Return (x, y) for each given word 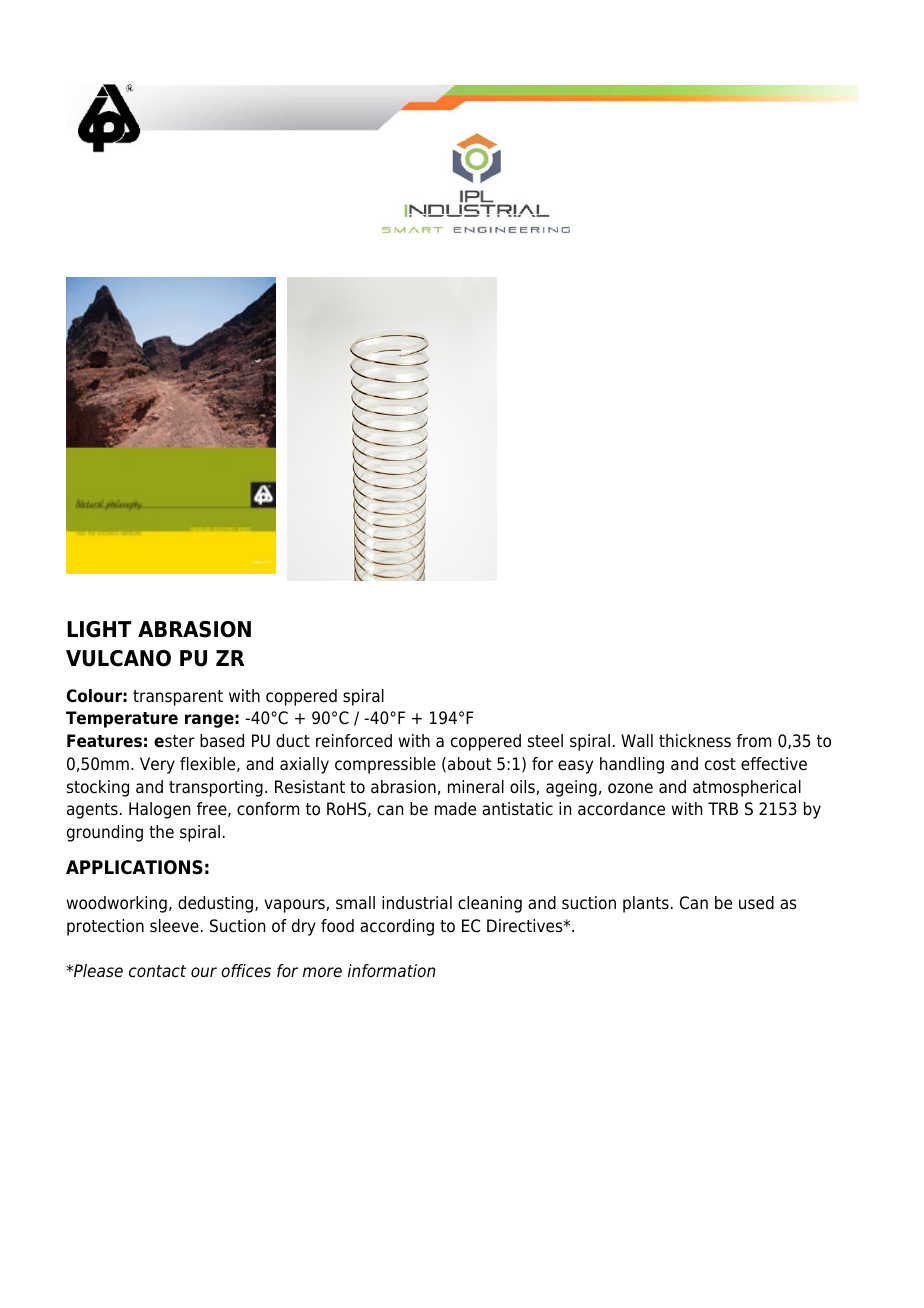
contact (157, 971)
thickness (695, 741)
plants (646, 904)
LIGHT (99, 629)
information (391, 971)
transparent (178, 698)
